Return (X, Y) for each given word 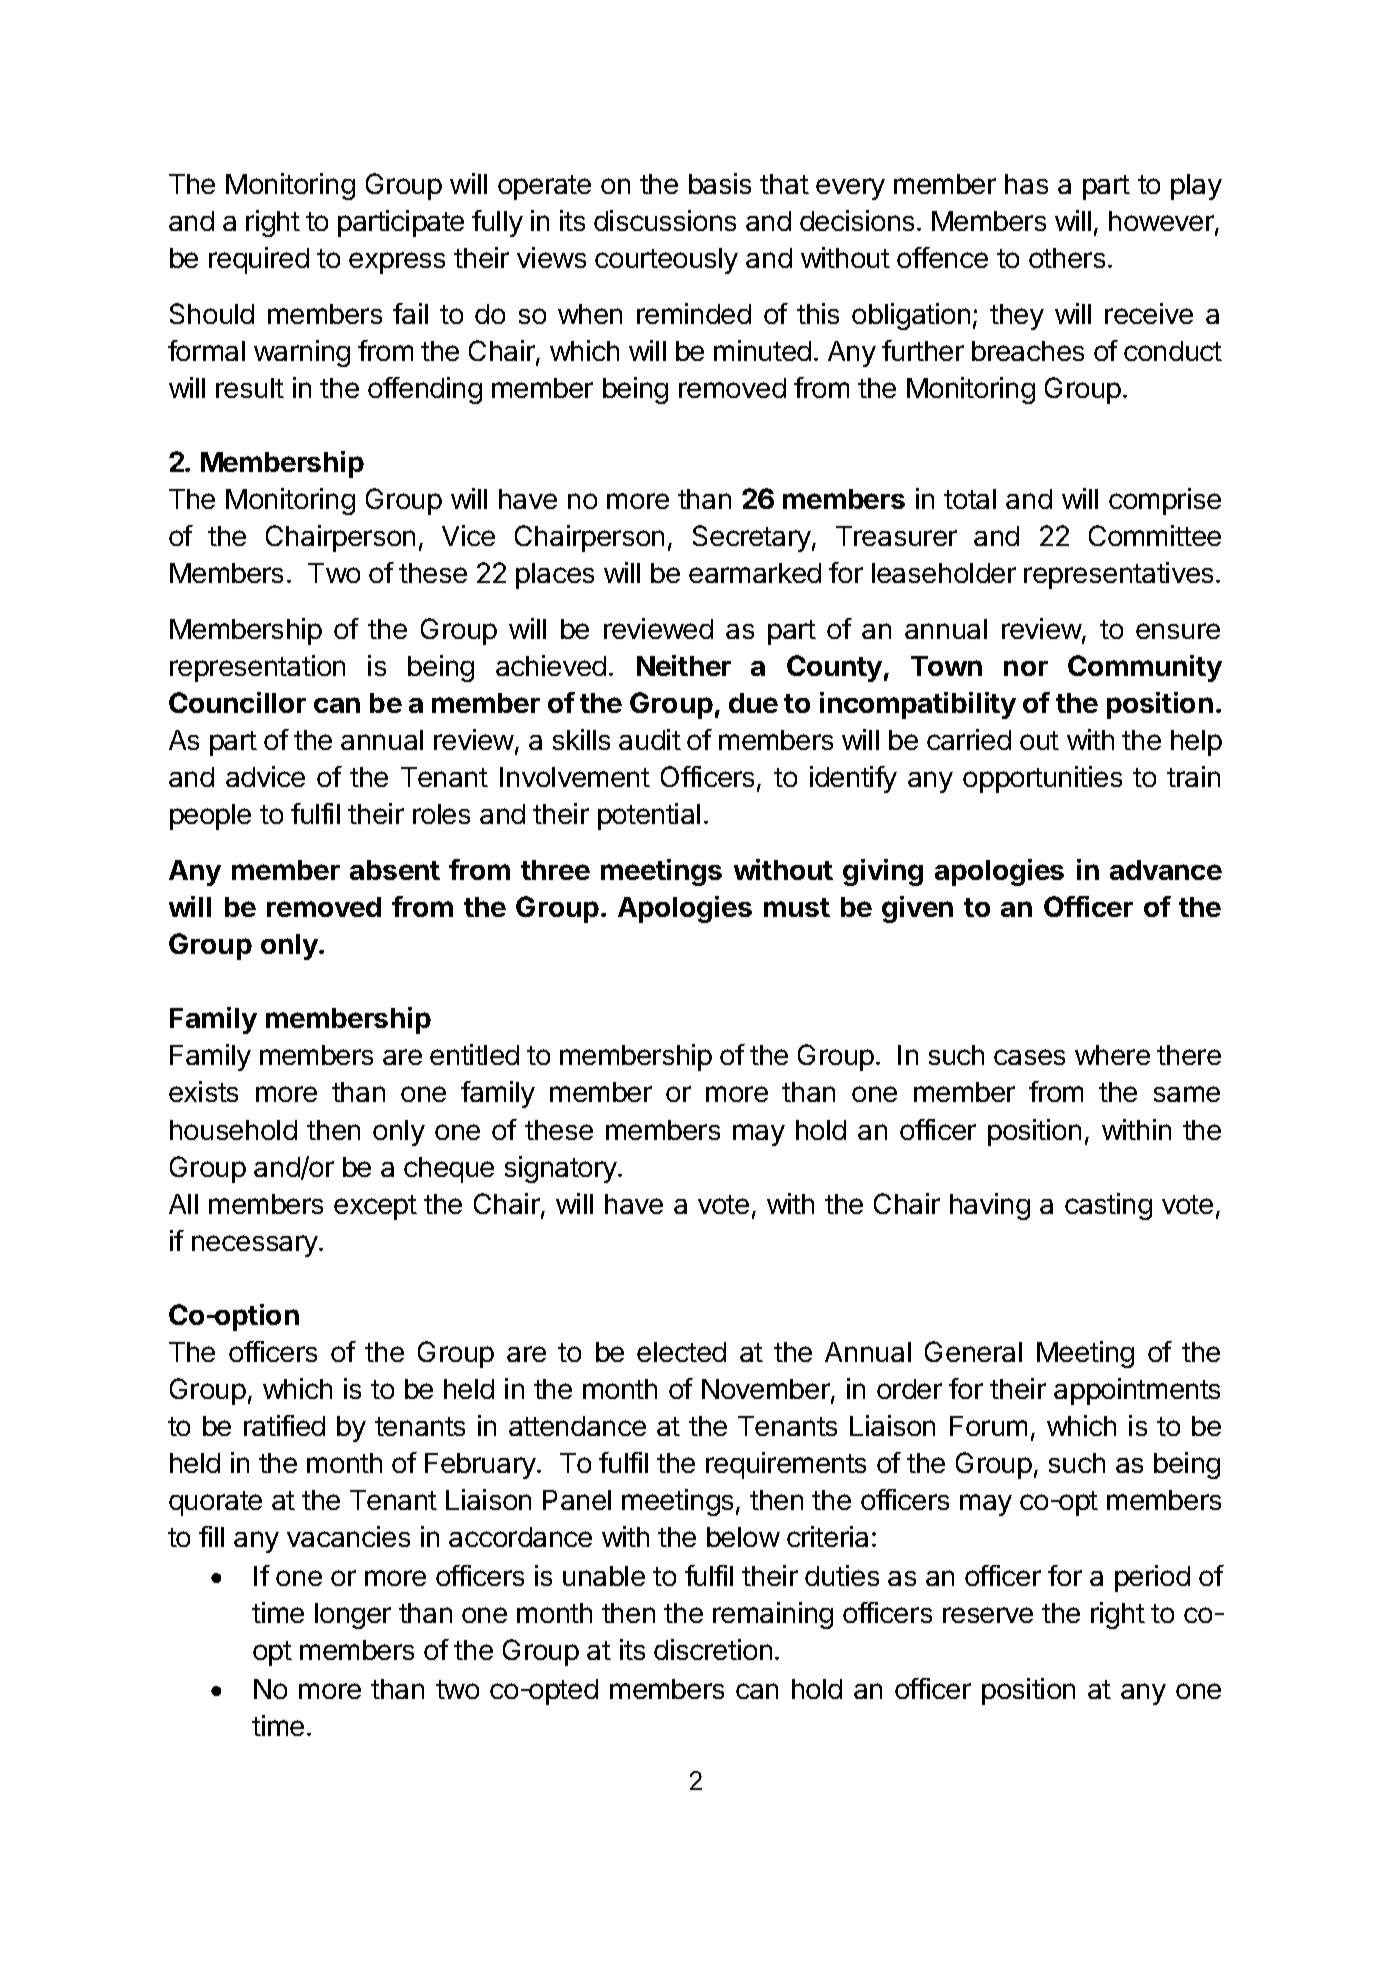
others (1067, 258)
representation (257, 668)
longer (353, 1616)
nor (1026, 668)
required (259, 260)
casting (1108, 1206)
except (375, 1207)
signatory (562, 1169)
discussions (665, 220)
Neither (684, 665)
